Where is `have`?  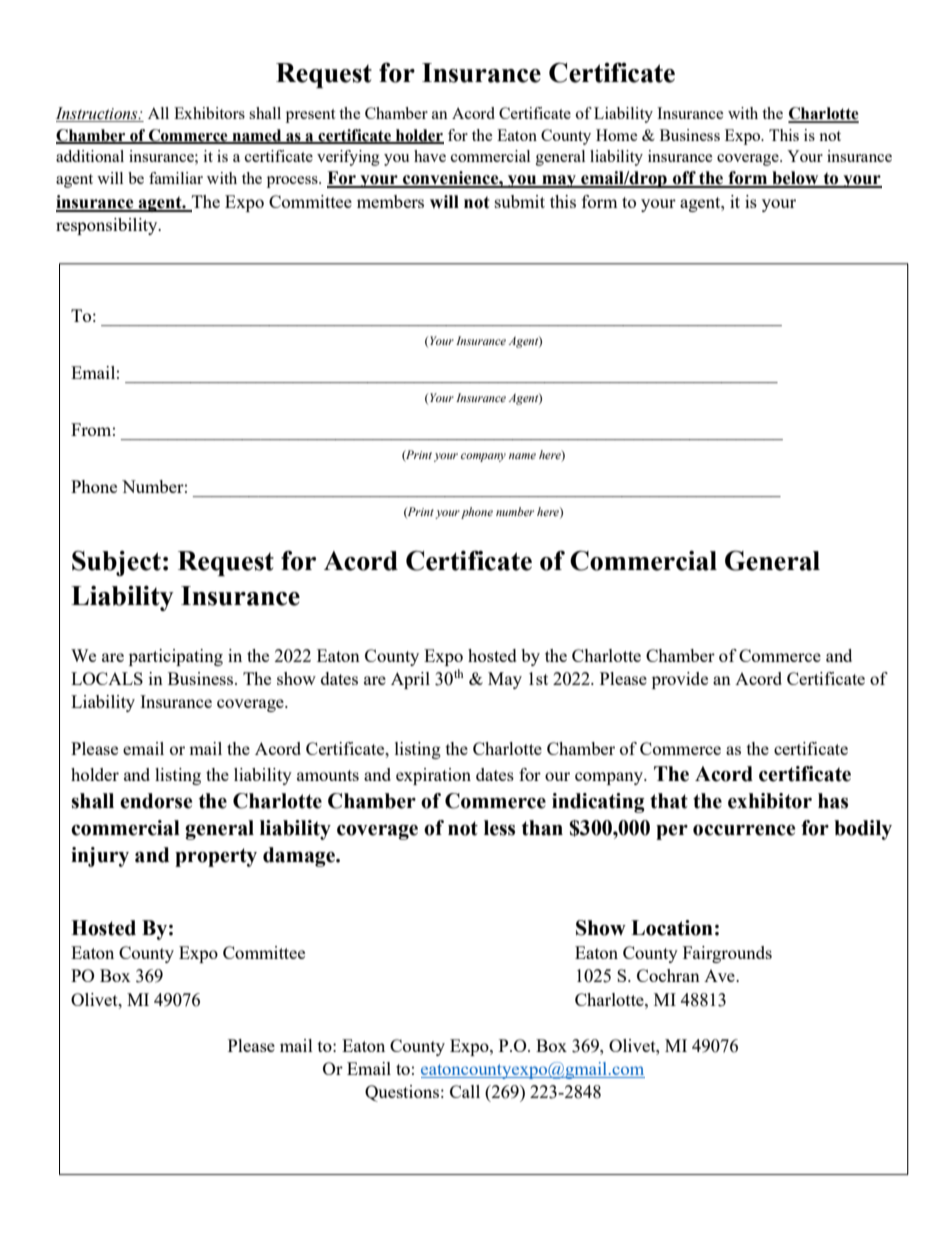
have is located at coordinates (430, 156).
